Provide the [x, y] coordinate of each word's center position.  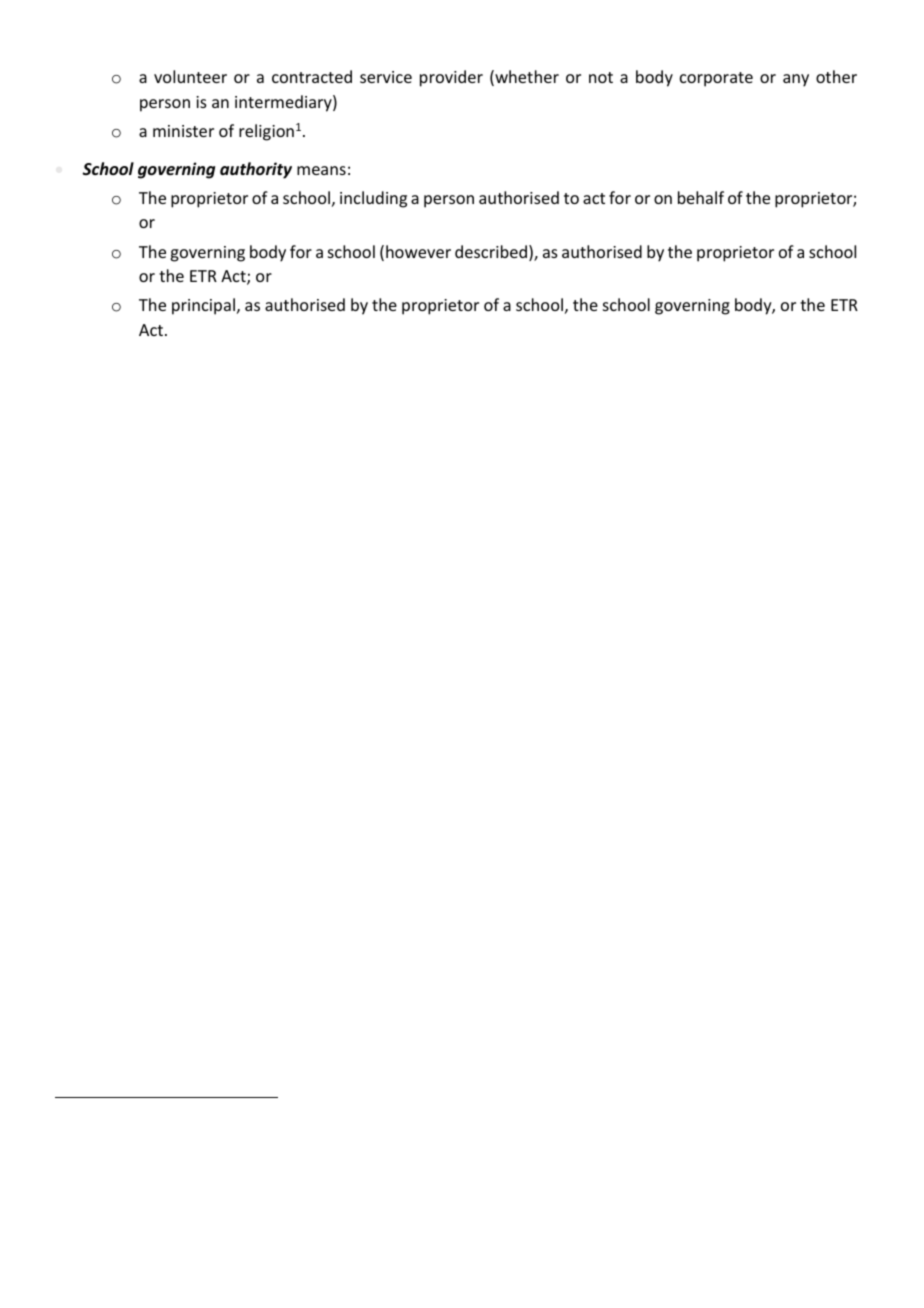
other [836, 76]
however [418, 251]
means [321, 170]
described [491, 251]
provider [451, 78]
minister [183, 131]
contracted [312, 76]
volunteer [190, 76]
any [796, 80]
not [601, 77]
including [373, 199]
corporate [716, 79]
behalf [701, 197]
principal [203, 306]
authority [256, 170]
